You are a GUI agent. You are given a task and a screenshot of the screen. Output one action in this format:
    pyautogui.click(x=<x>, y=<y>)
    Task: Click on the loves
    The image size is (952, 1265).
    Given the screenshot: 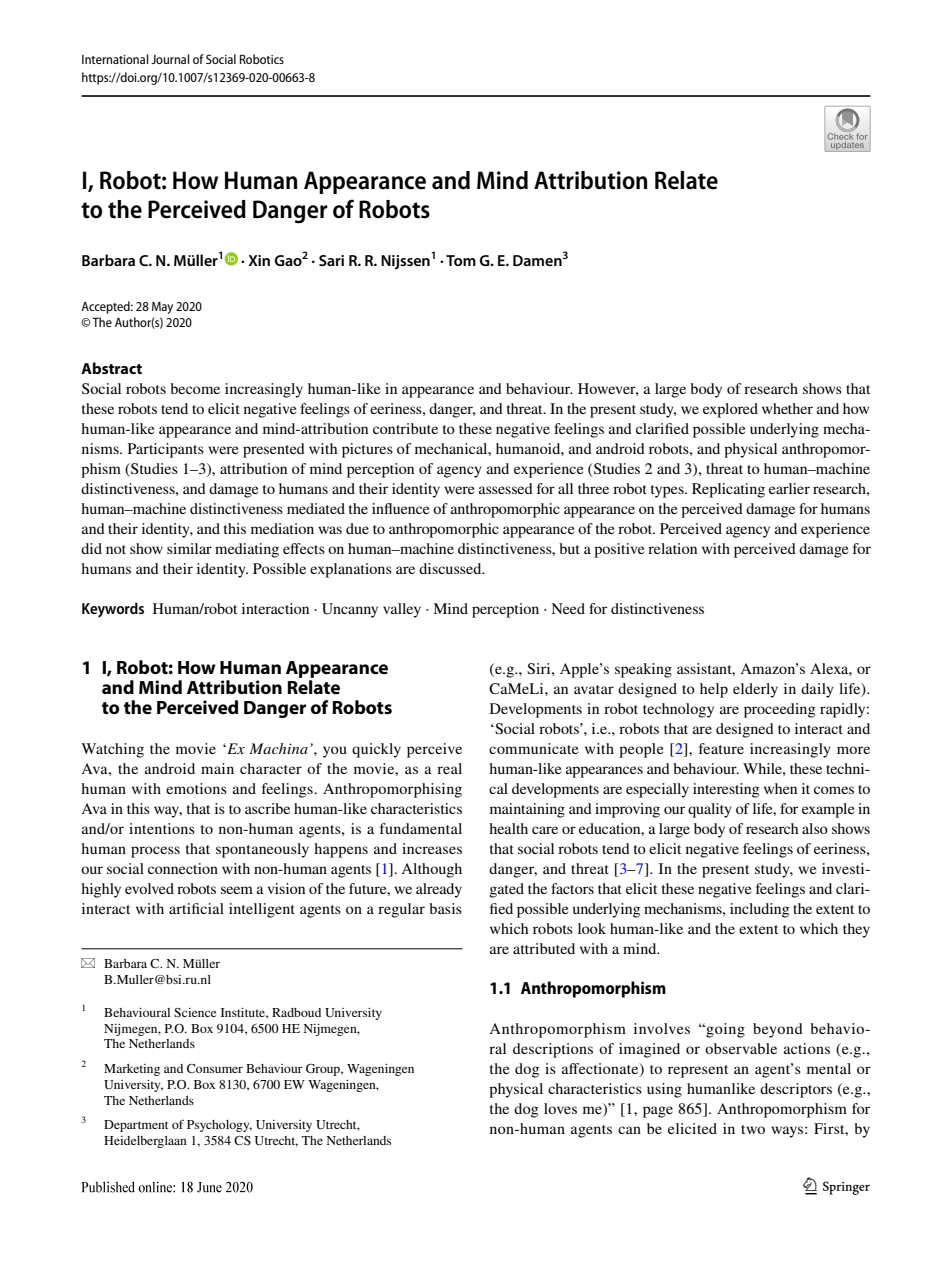 What is the action you would take?
    pyautogui.click(x=560, y=1108)
